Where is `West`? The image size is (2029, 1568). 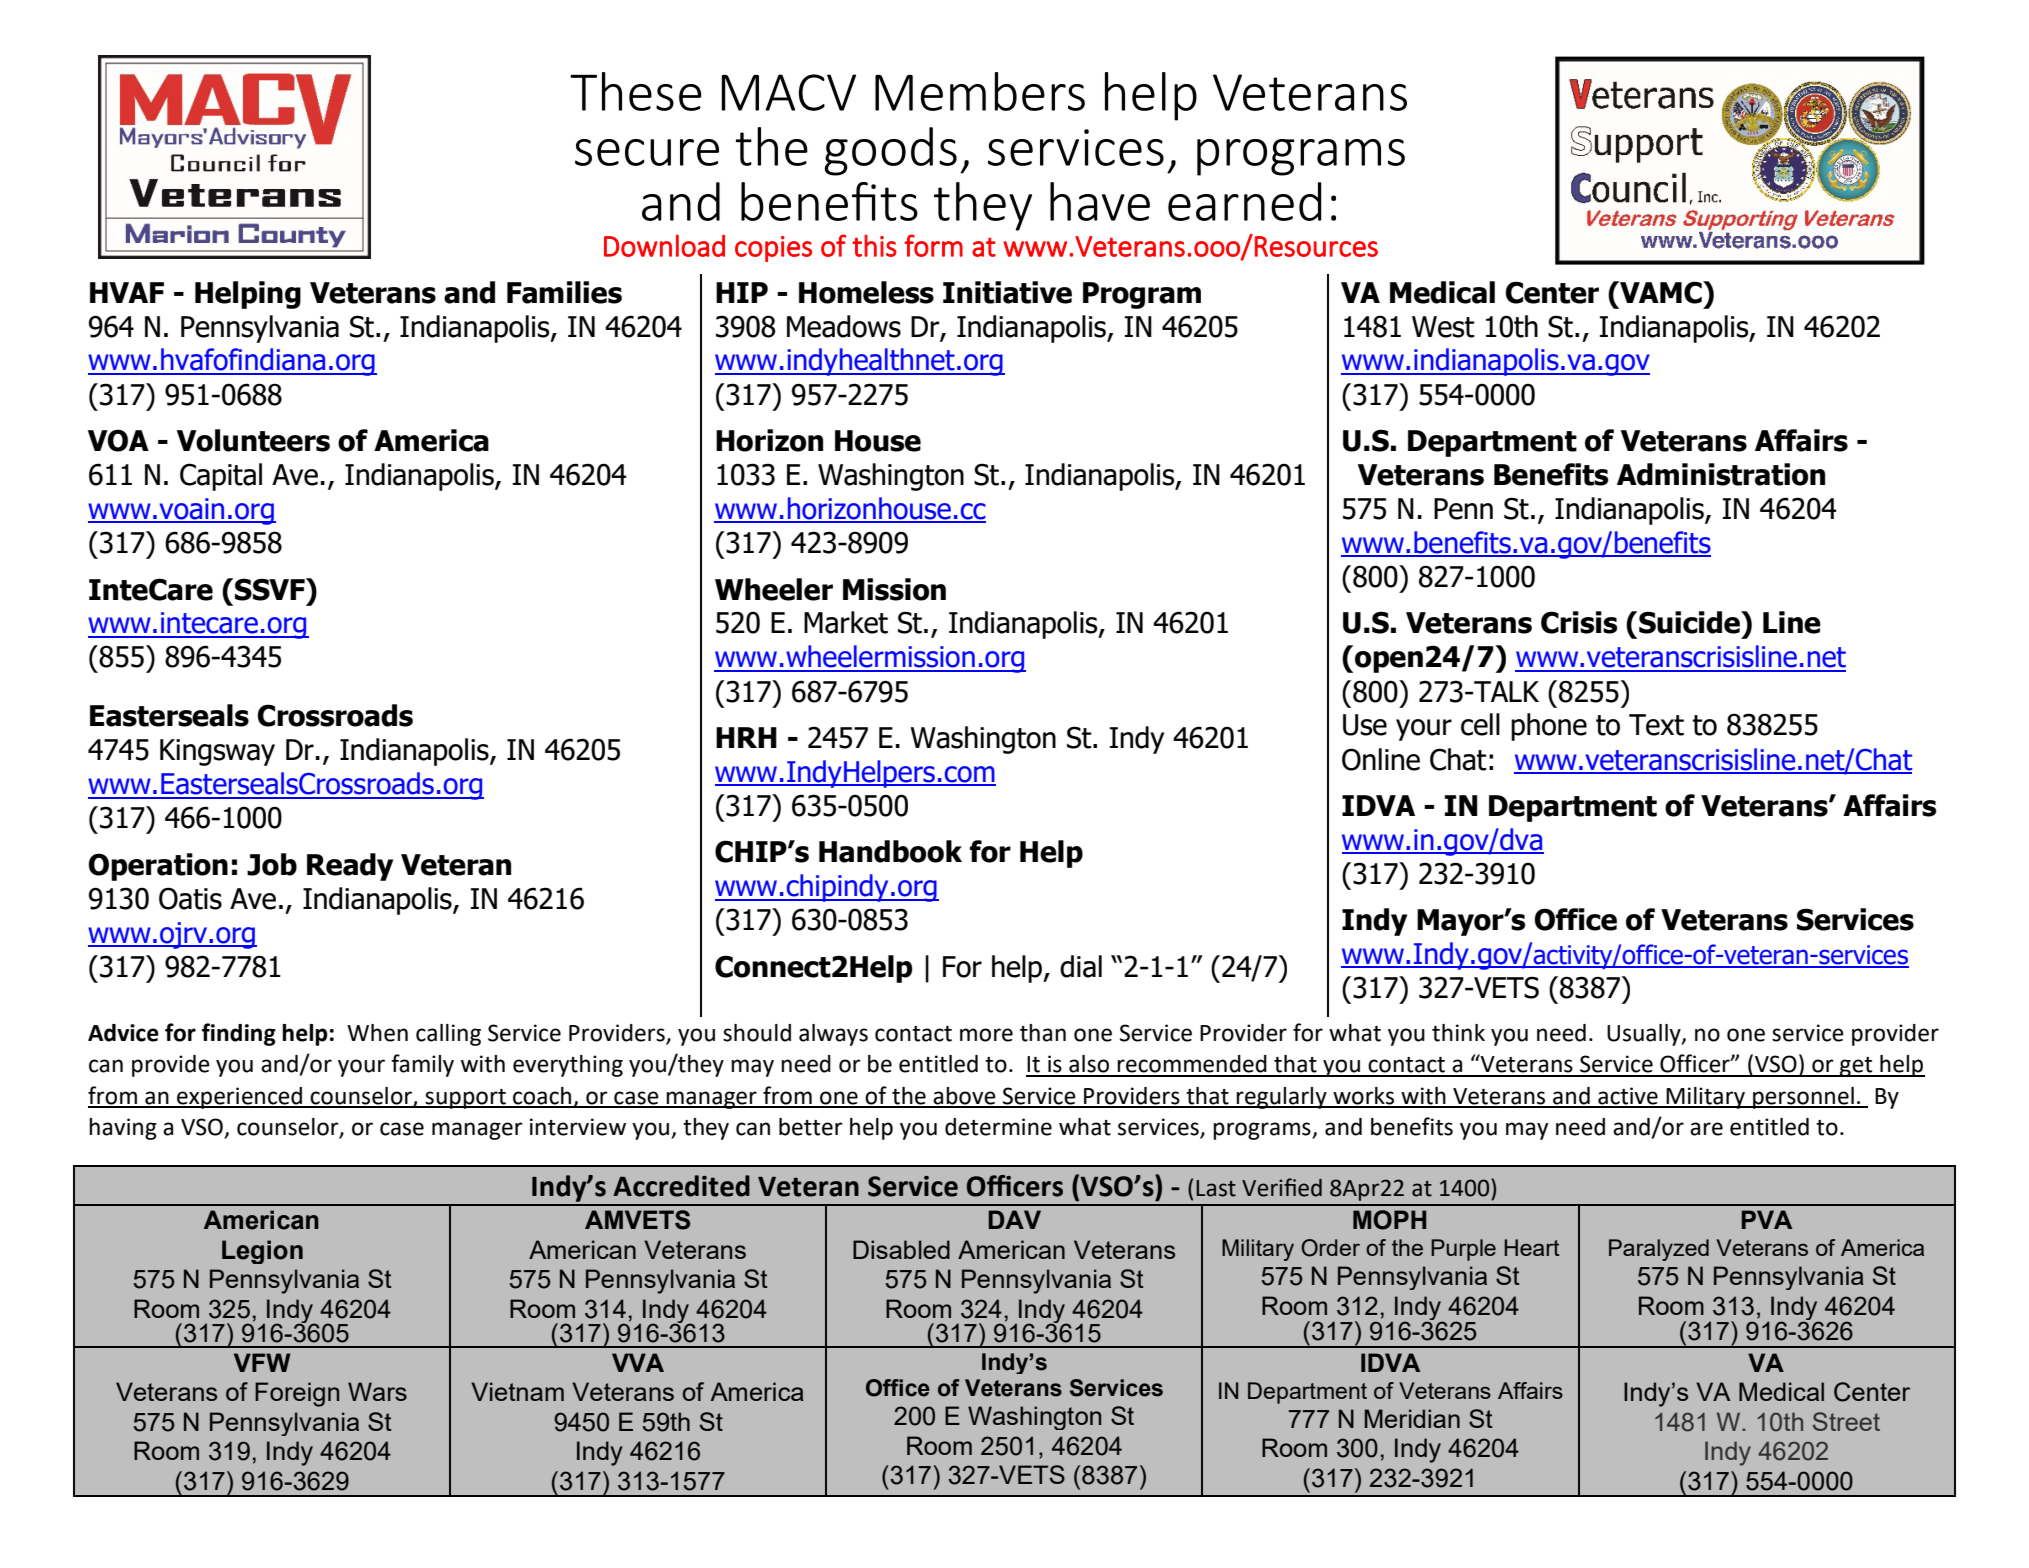
West is located at coordinates (1443, 327).
